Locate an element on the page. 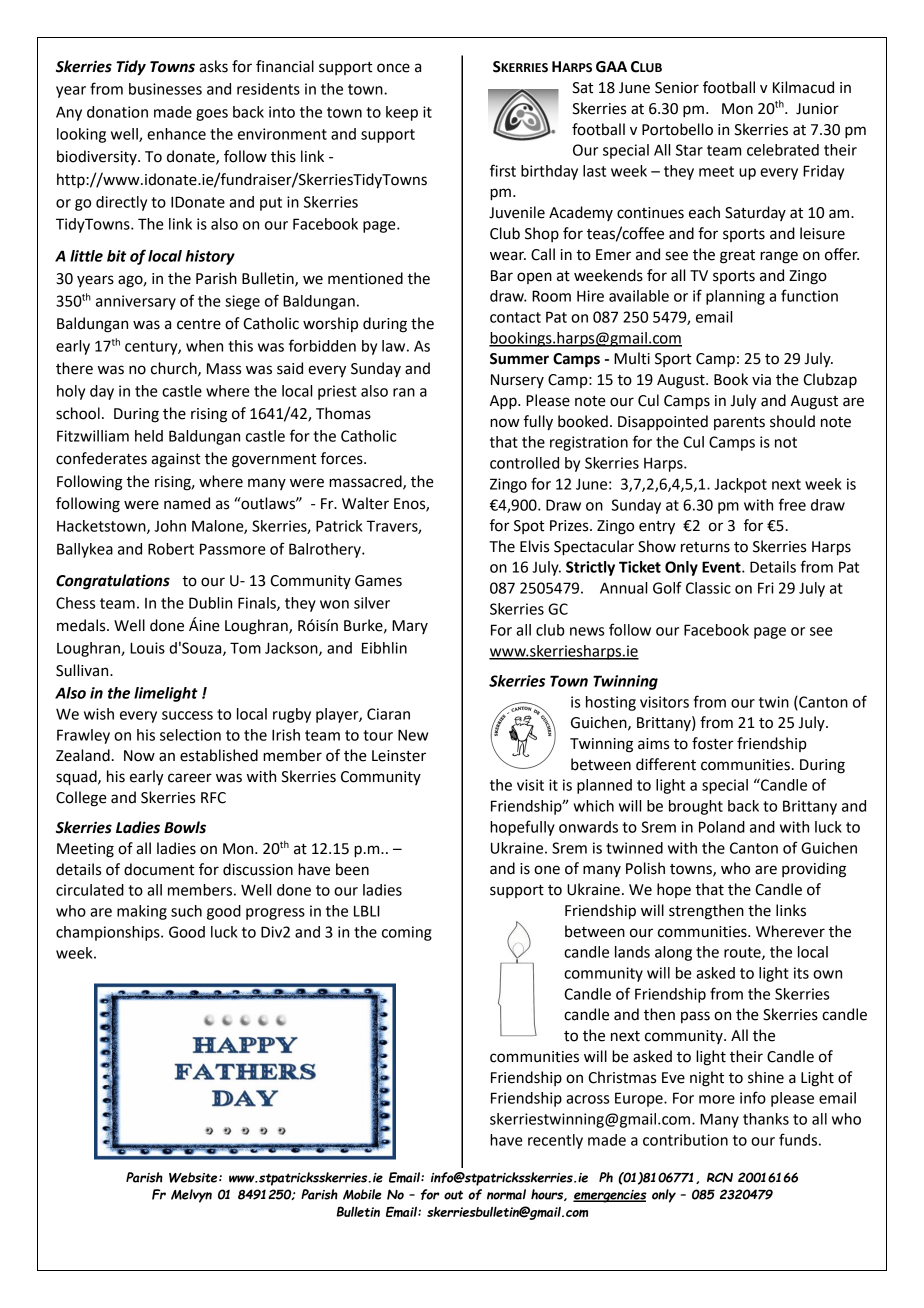  Junior is located at coordinates (817, 109).
